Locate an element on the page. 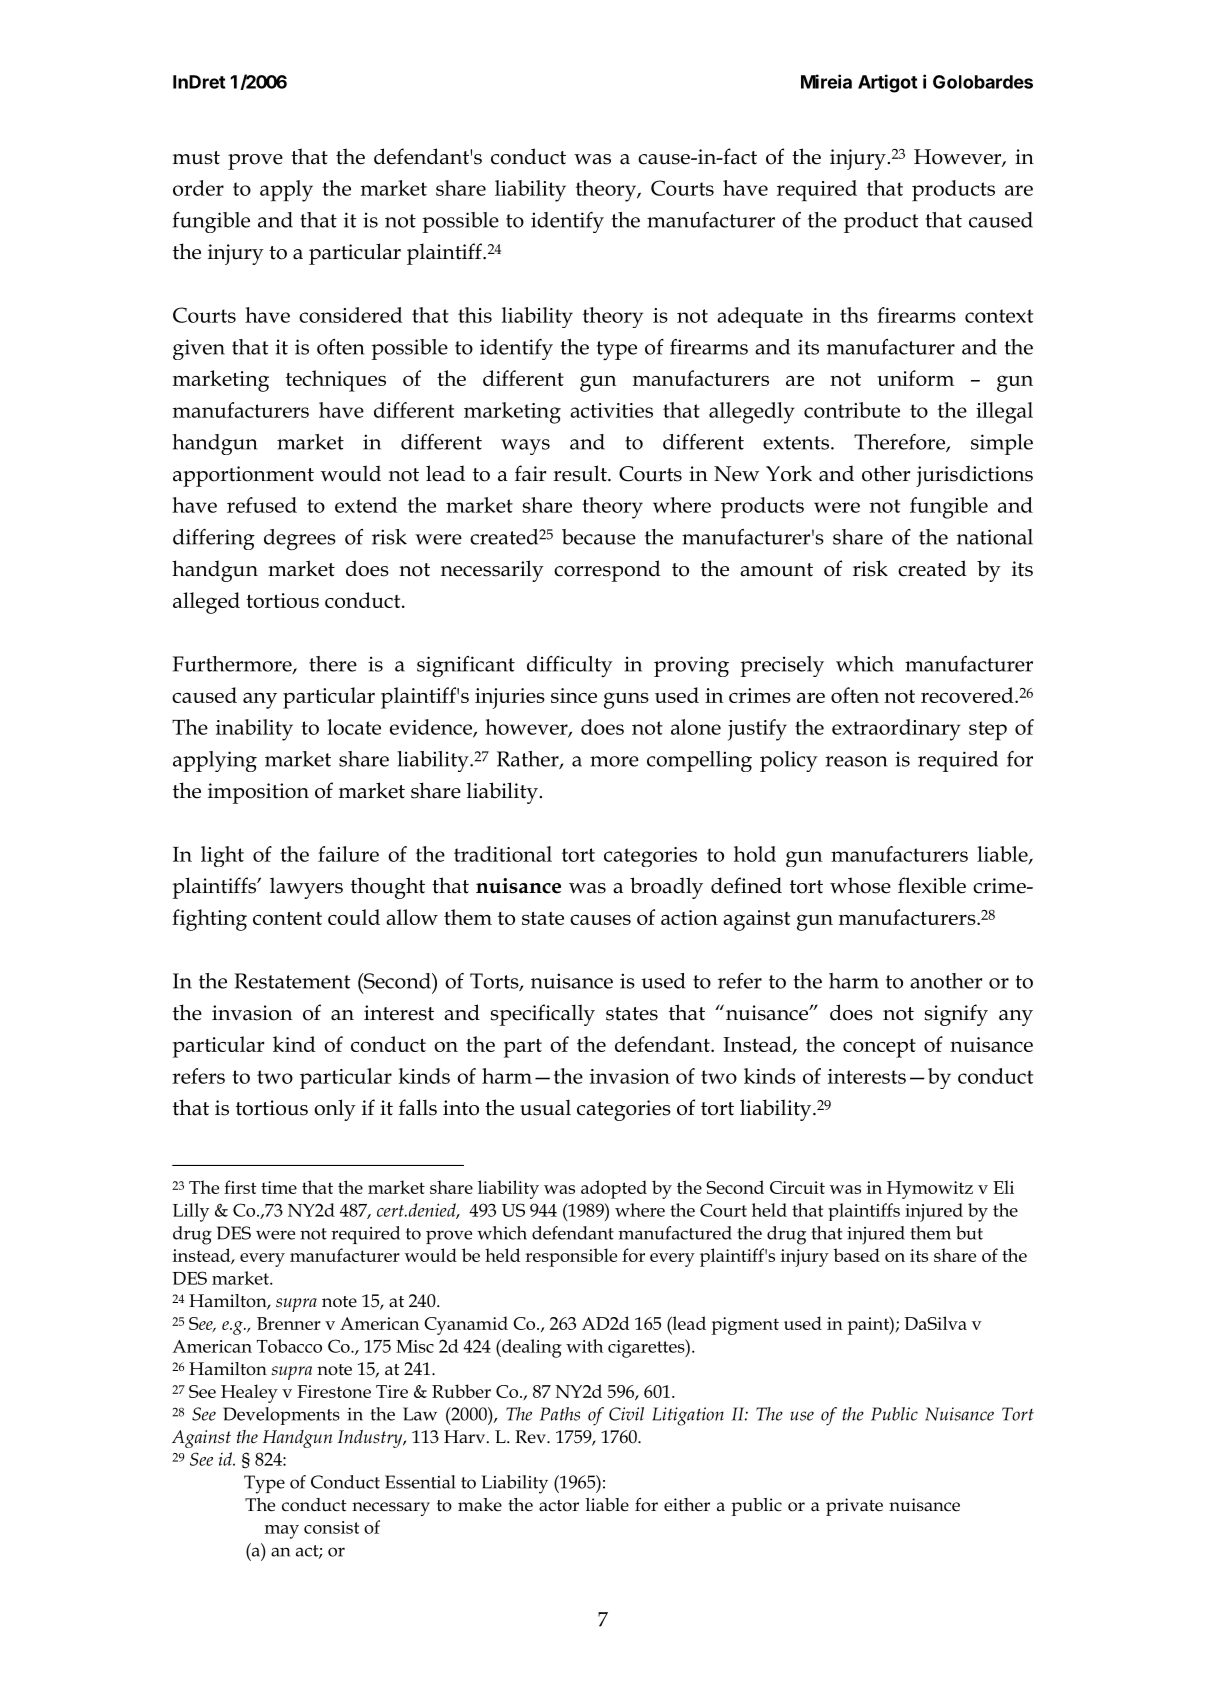  flexible is located at coordinates (932, 885).
